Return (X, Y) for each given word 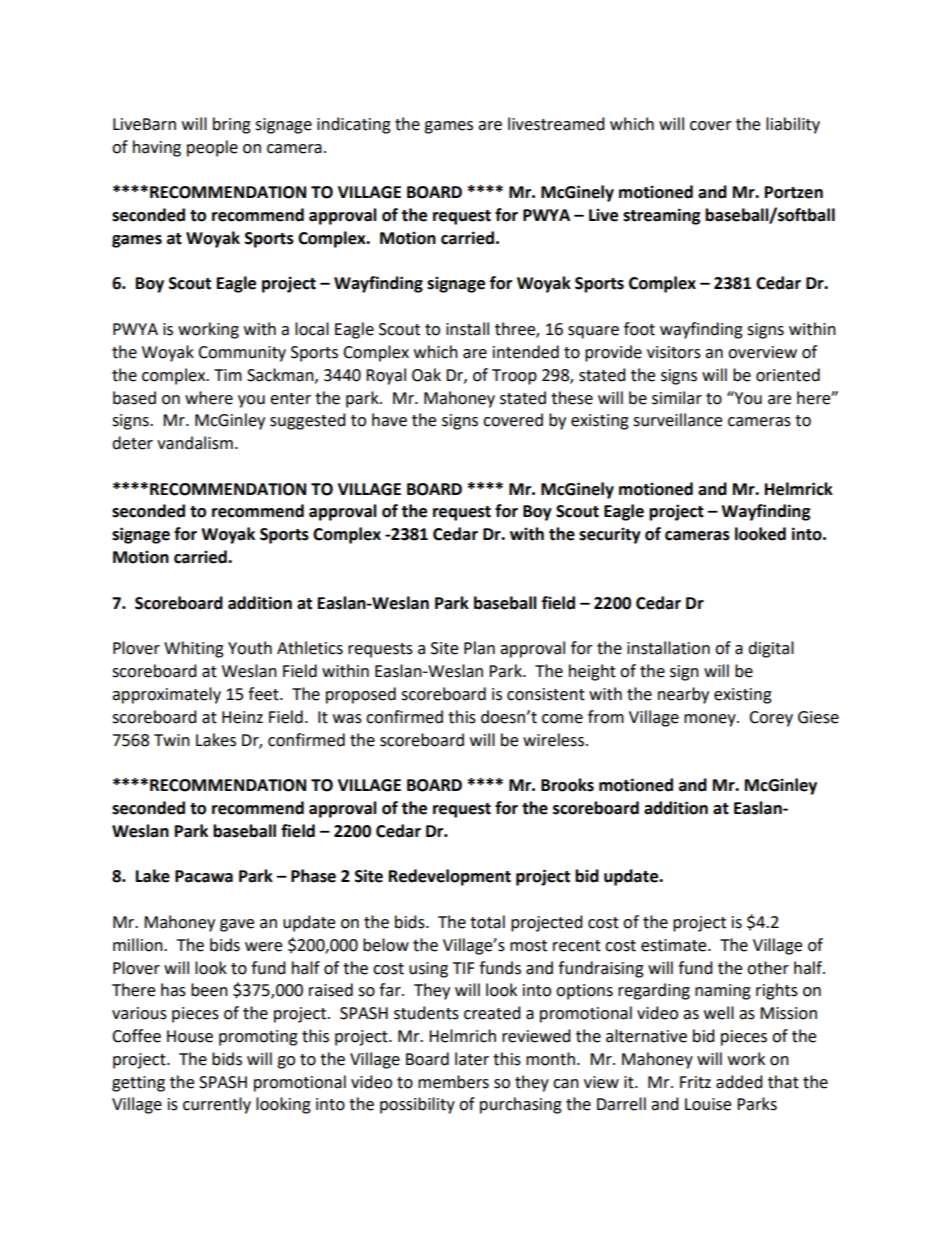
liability (793, 125)
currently (217, 1105)
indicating (354, 125)
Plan (479, 648)
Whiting (194, 649)
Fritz (695, 1082)
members (453, 1082)
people (212, 148)
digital (771, 649)
